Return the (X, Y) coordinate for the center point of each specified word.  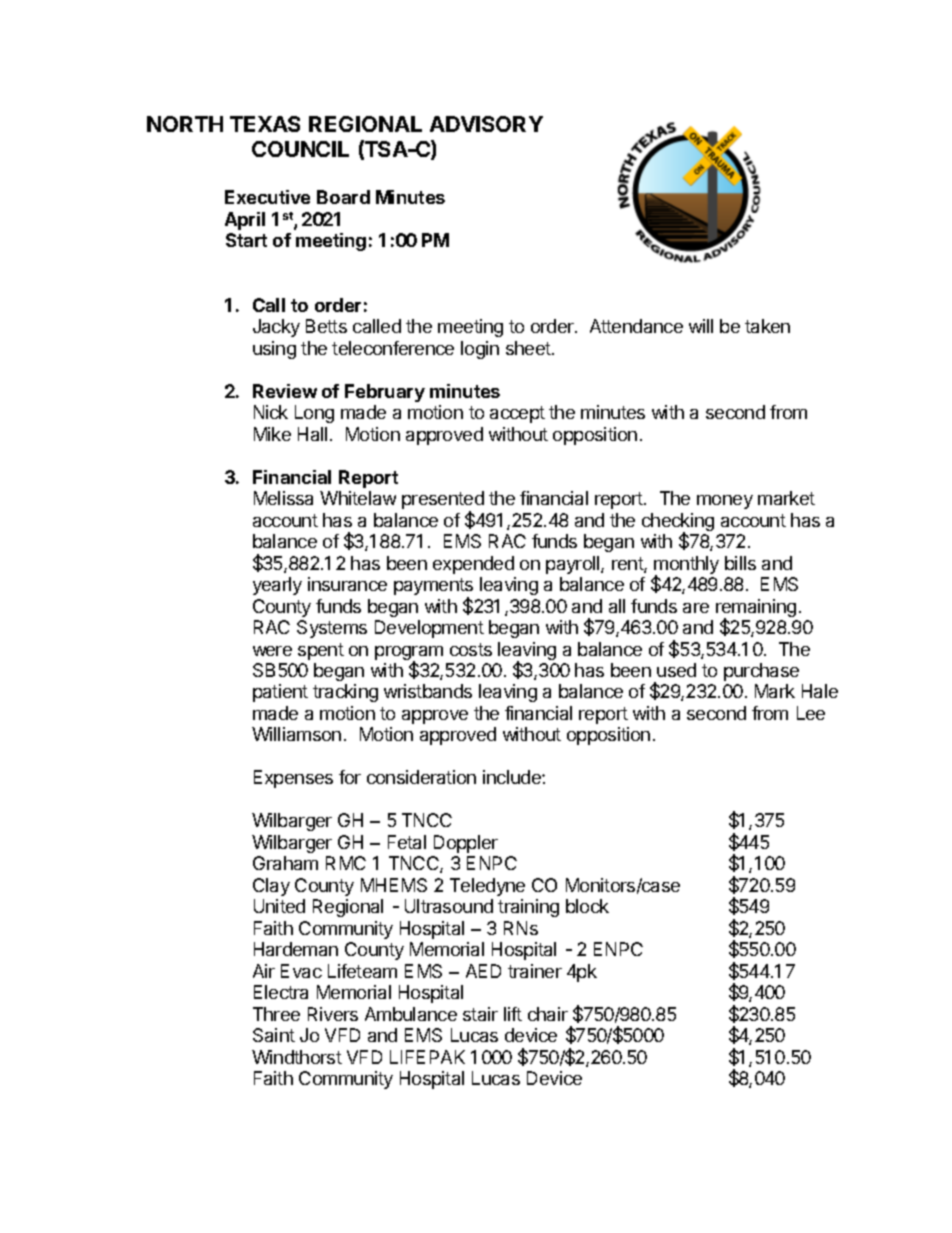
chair (548, 1014)
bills (740, 563)
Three (276, 1014)
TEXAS (265, 124)
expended (473, 565)
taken (767, 326)
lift (513, 1014)
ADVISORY (486, 124)
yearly (277, 586)
